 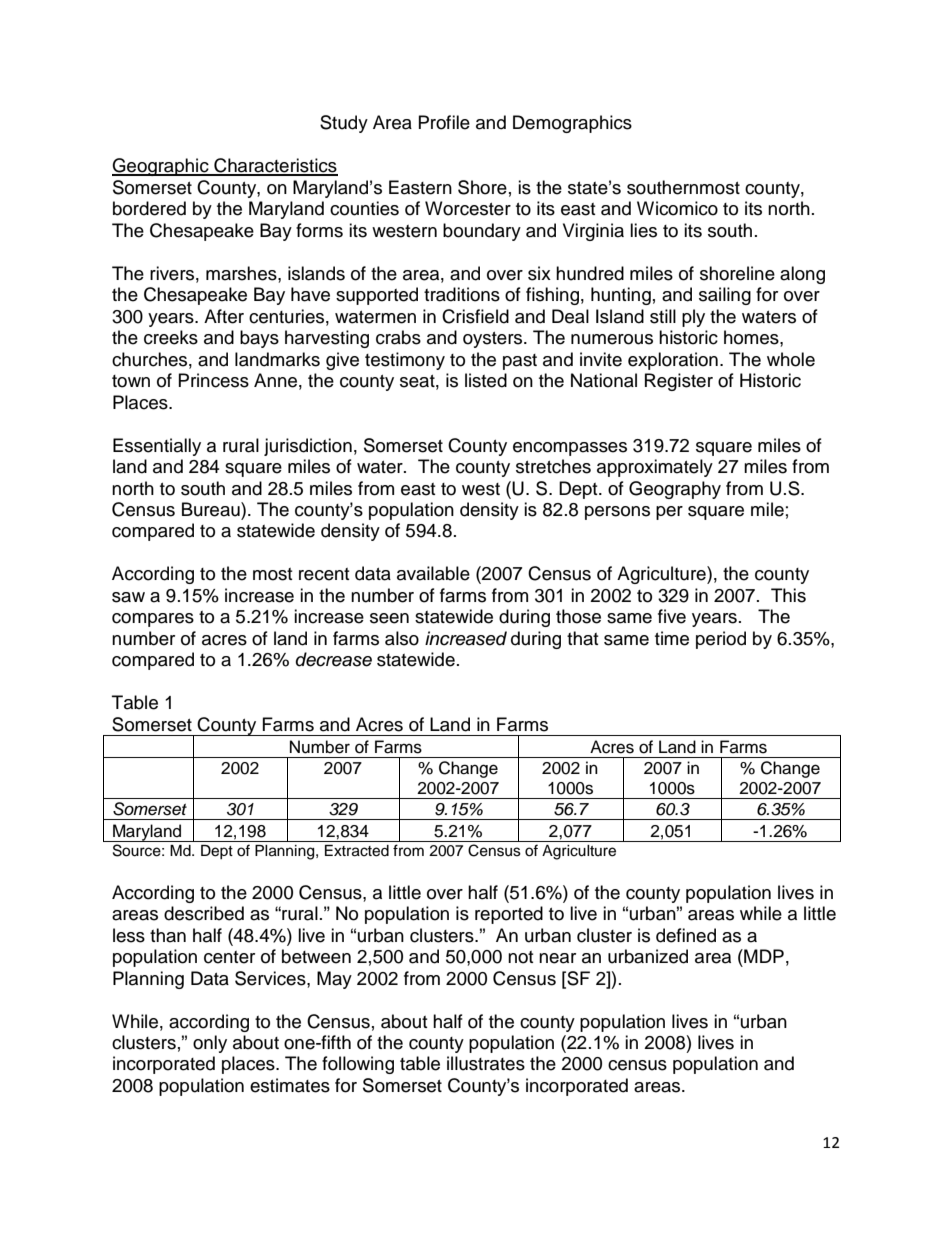 What do you see at coordinates (721, 640) in the page?
I see `period` at bounding box center [721, 640].
